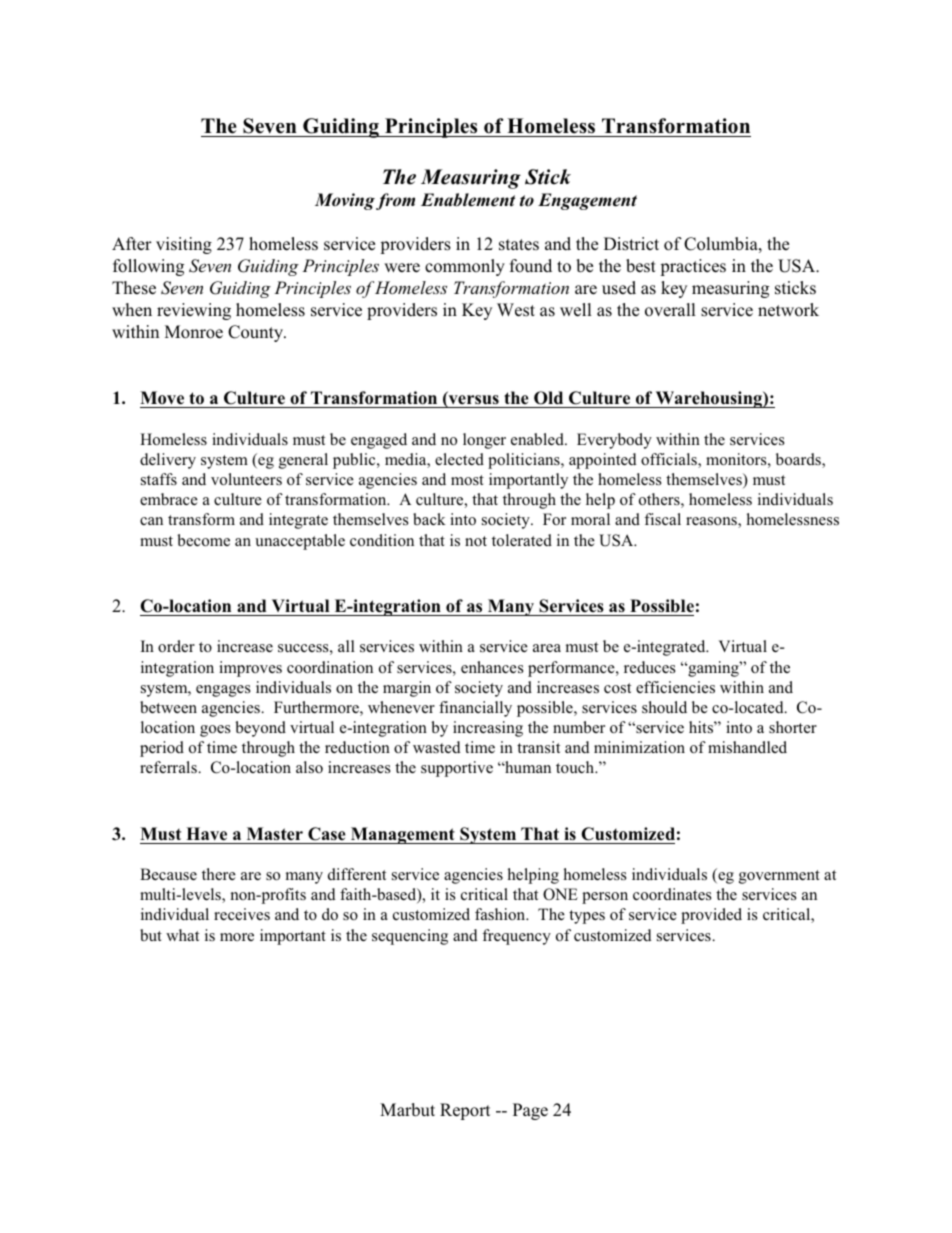  I want to click on fashion, so click(501, 914).
